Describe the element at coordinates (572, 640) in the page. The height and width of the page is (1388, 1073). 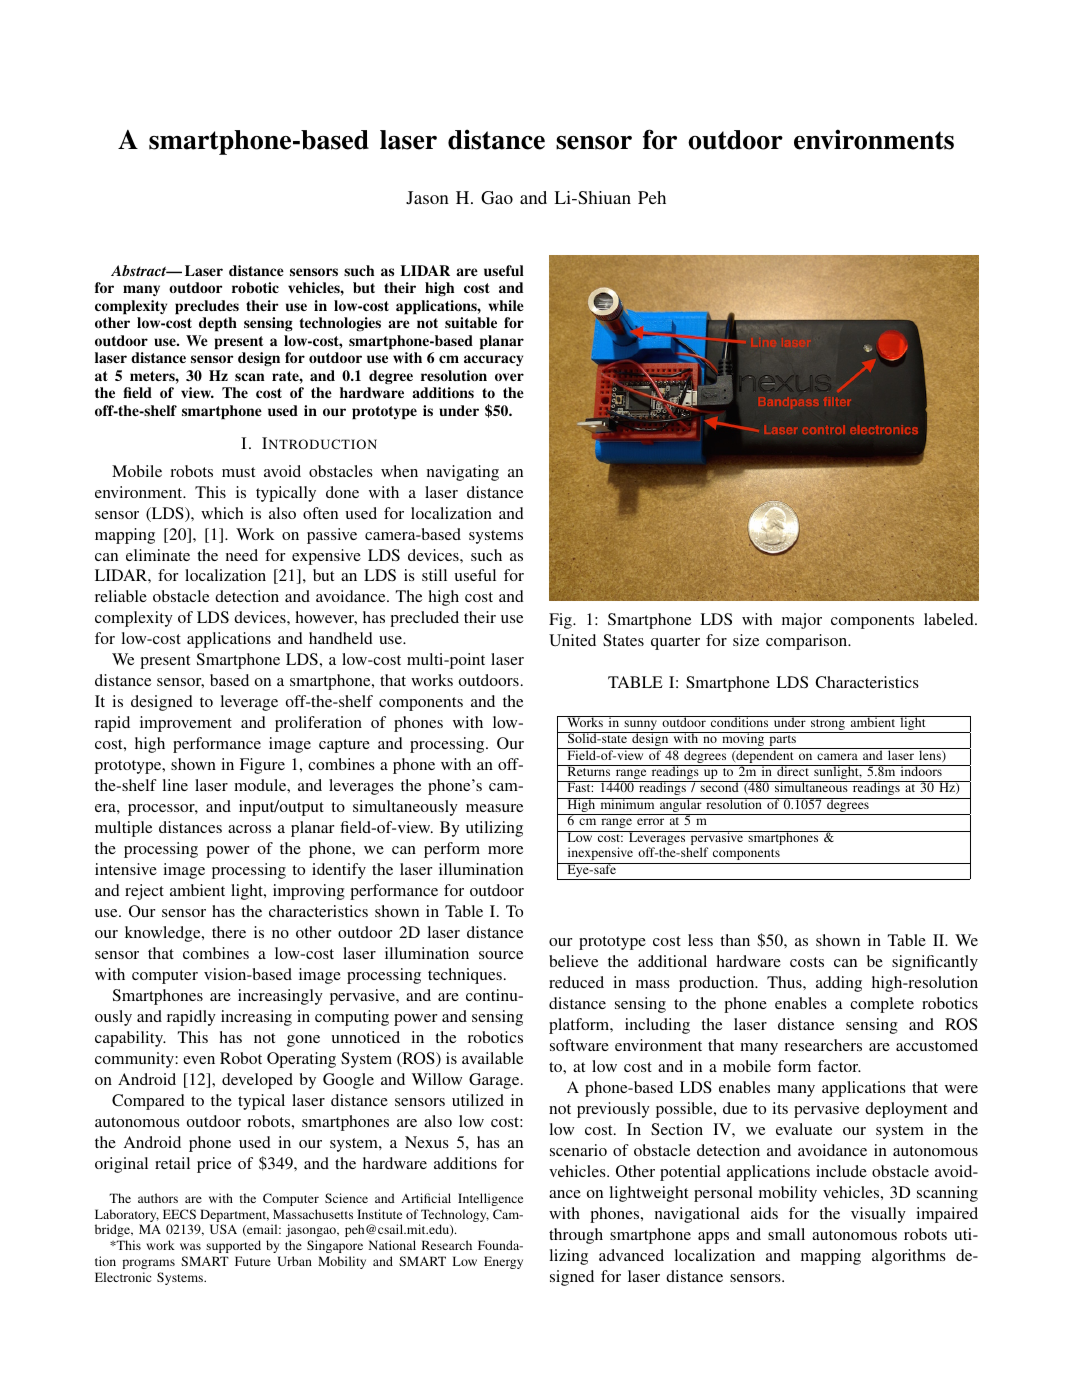
I see `United` at that location.
